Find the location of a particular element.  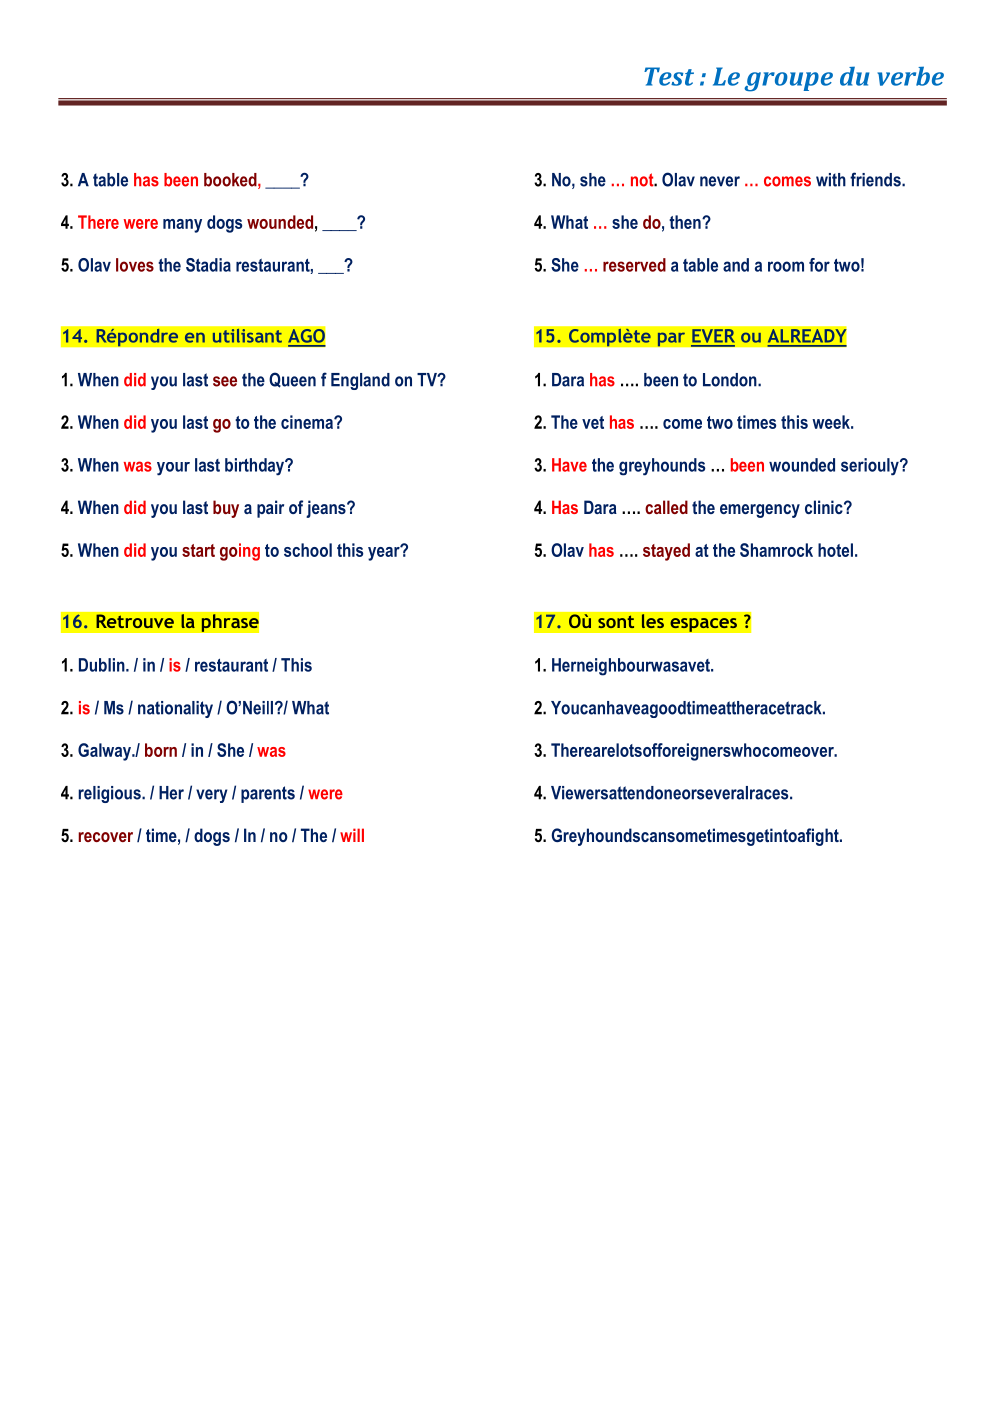

groupe is located at coordinates (788, 82).
